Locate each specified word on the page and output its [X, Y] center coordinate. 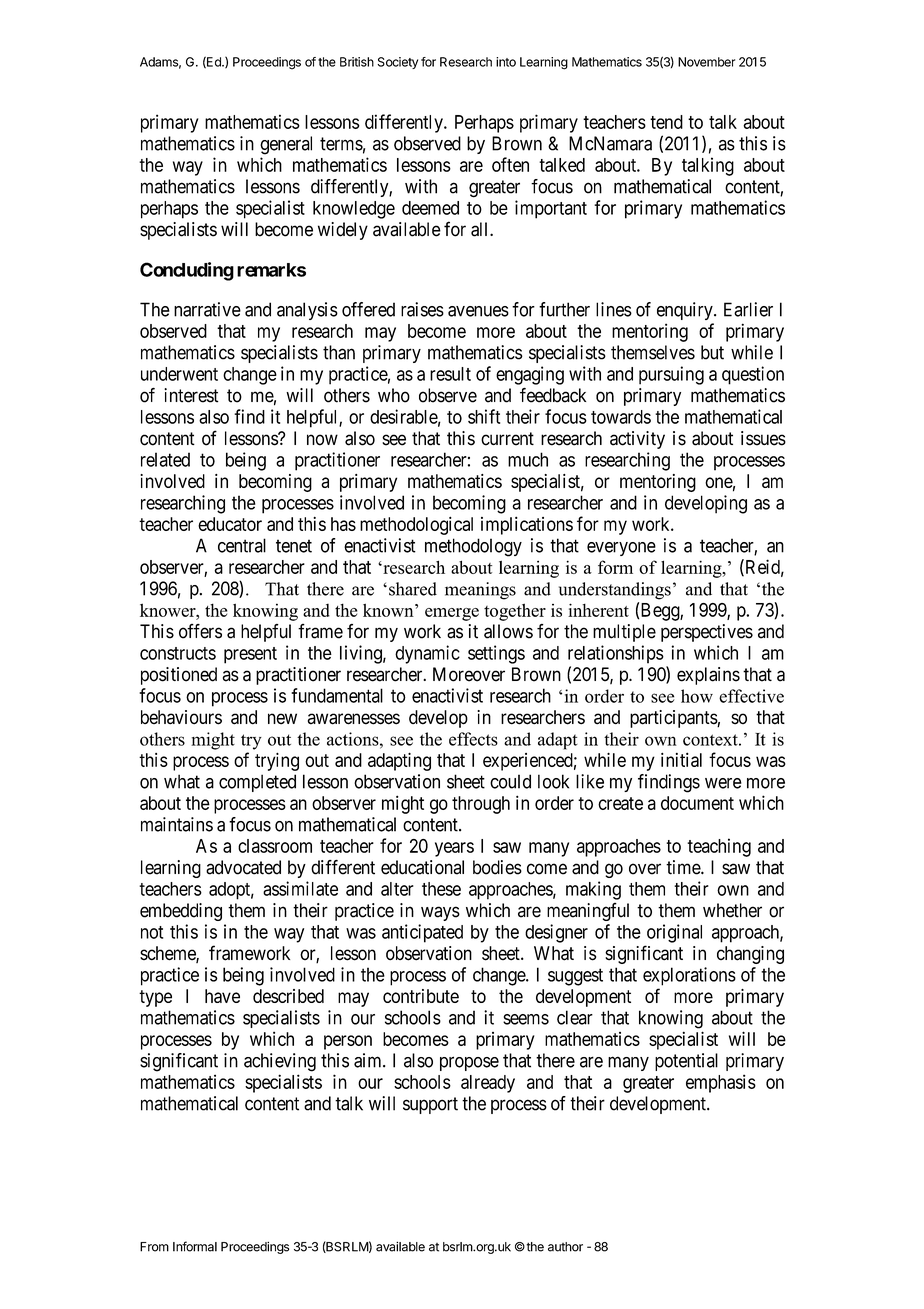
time [684, 867]
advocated [243, 867]
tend [666, 122]
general [286, 145]
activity [637, 440]
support [430, 1105]
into [506, 62]
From [154, 1247]
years [454, 849]
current [507, 439]
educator [230, 524]
